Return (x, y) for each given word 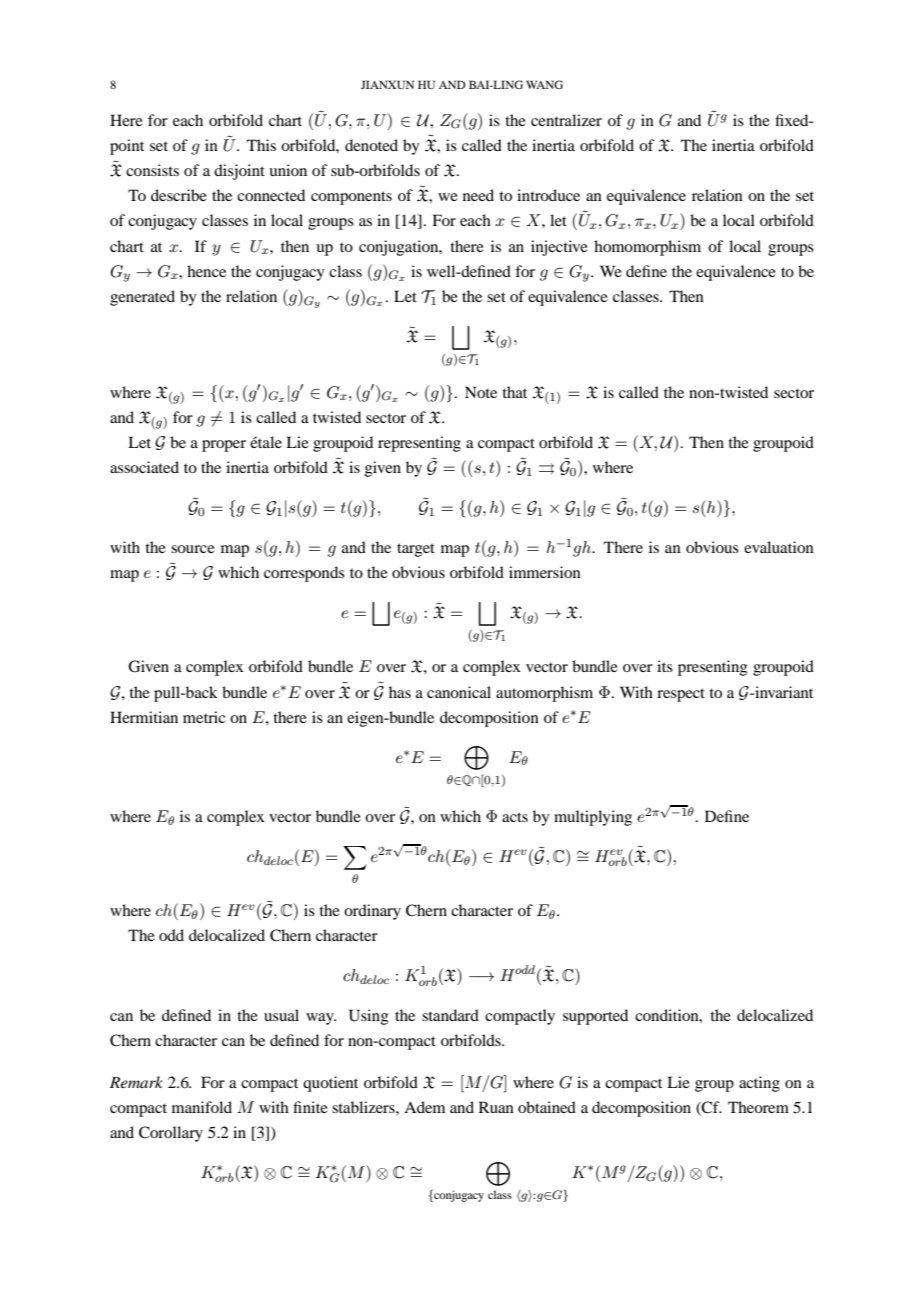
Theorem (758, 1107)
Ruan (496, 1107)
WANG (544, 84)
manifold (202, 1107)
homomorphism (647, 248)
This (261, 145)
